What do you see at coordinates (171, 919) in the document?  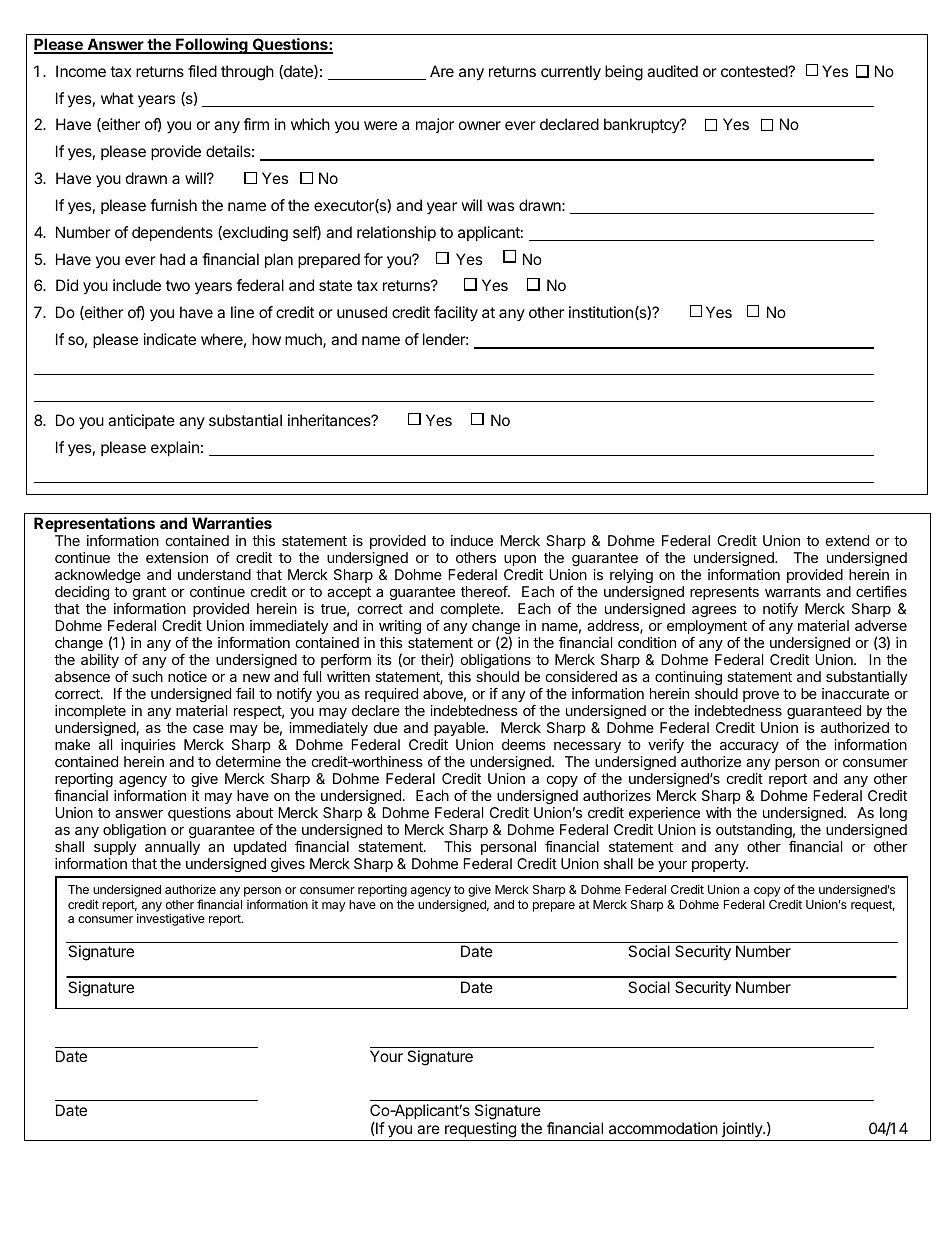 I see `investigative` at bounding box center [171, 919].
